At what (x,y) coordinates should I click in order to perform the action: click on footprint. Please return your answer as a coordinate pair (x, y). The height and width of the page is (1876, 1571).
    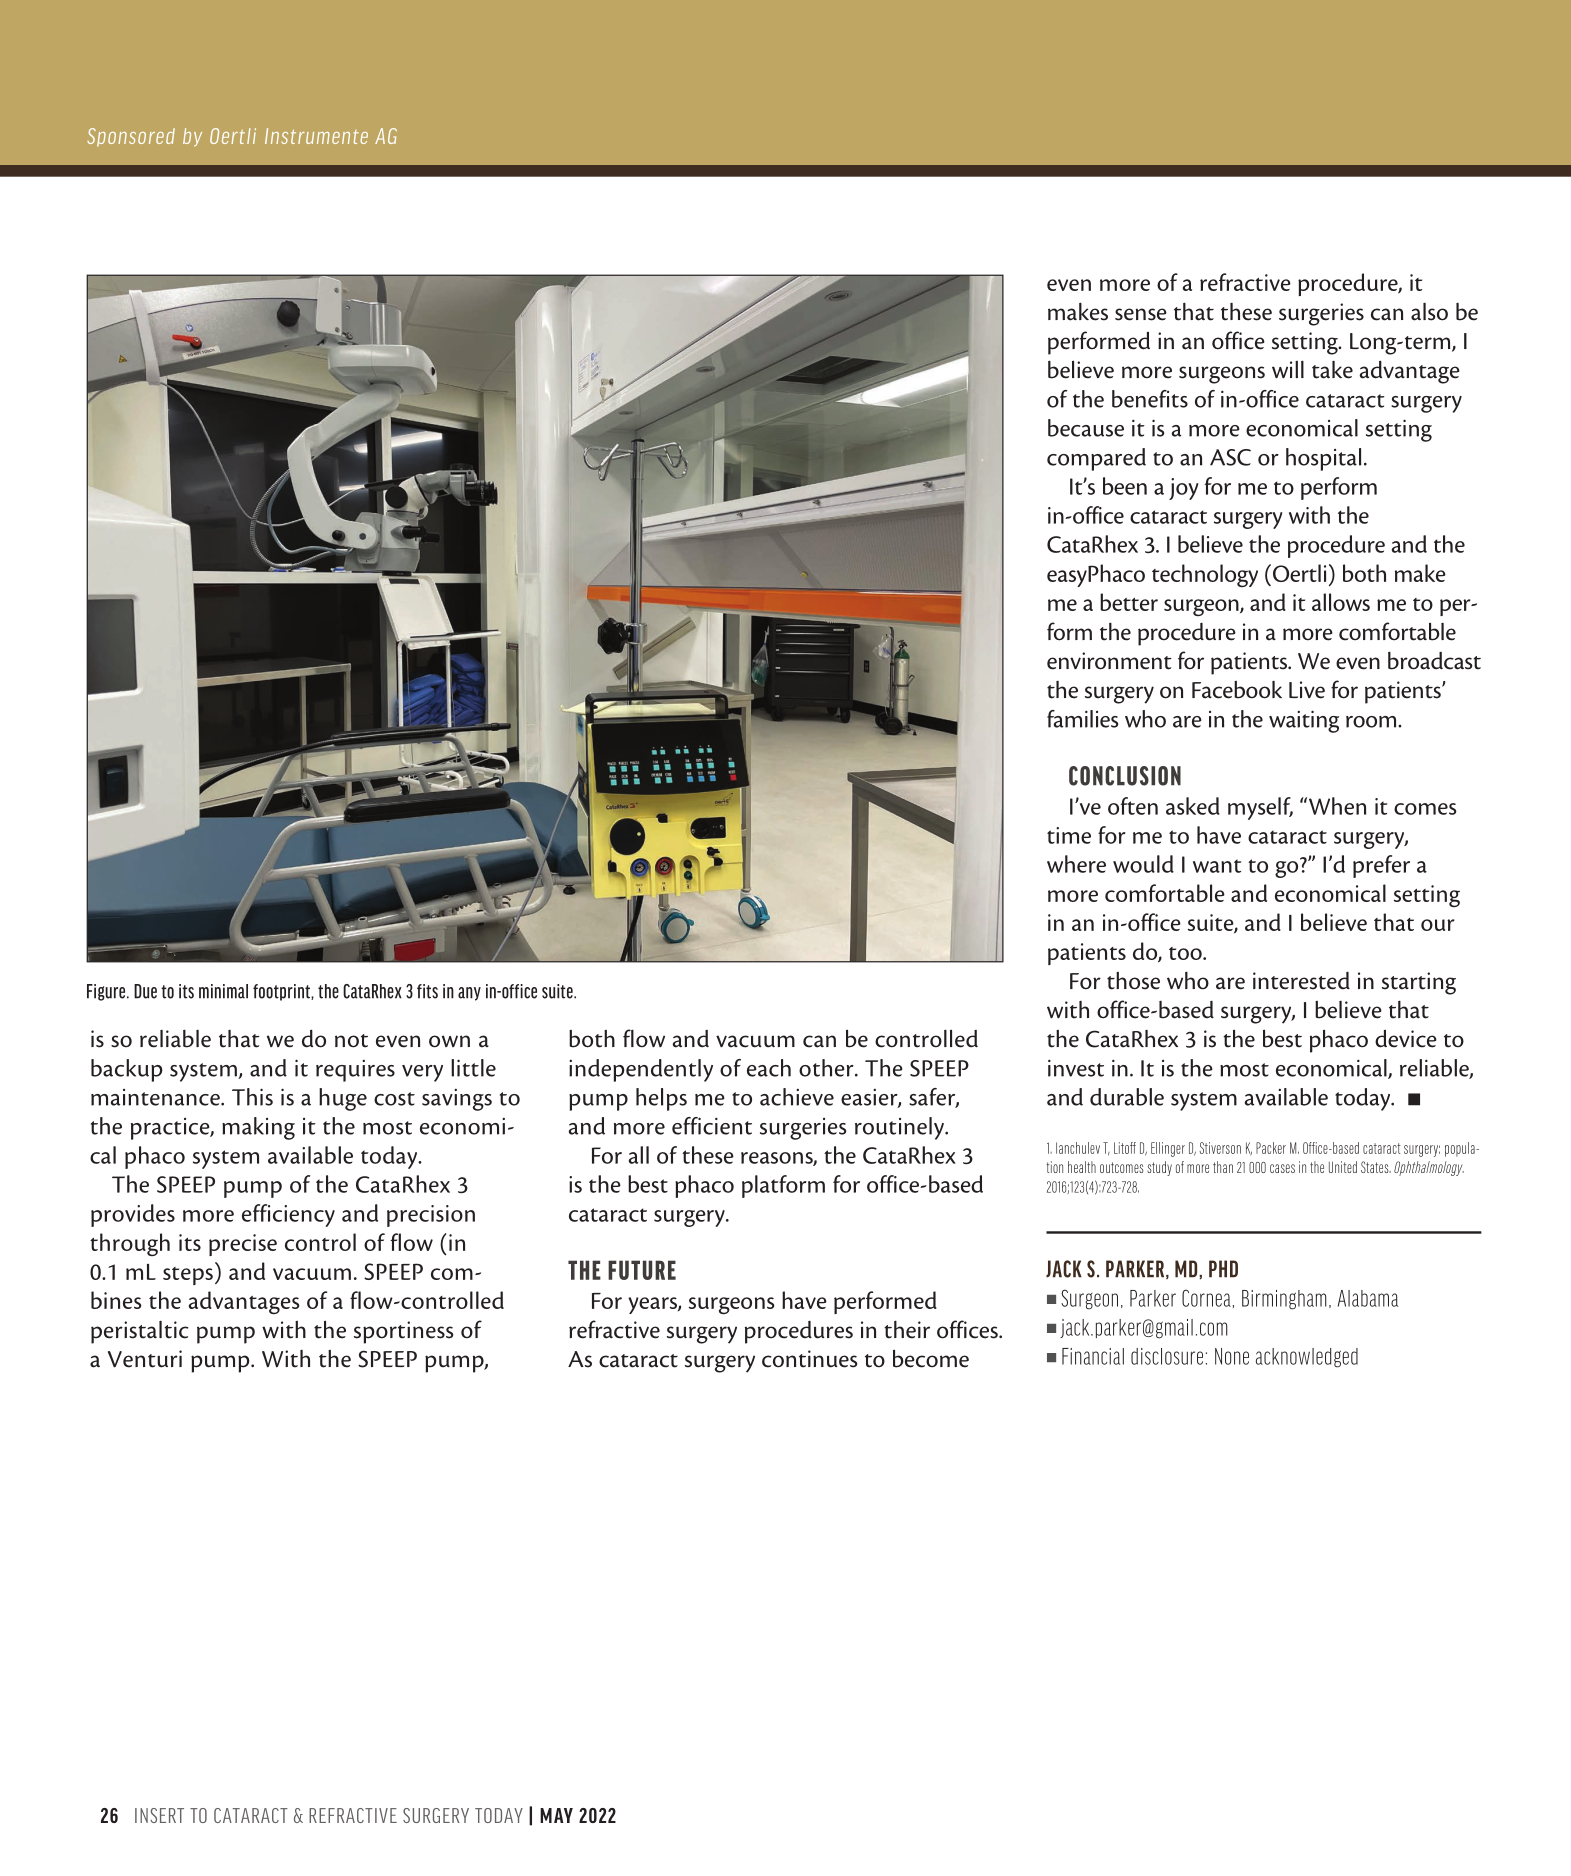
    Looking at the image, I should click on (282, 992).
